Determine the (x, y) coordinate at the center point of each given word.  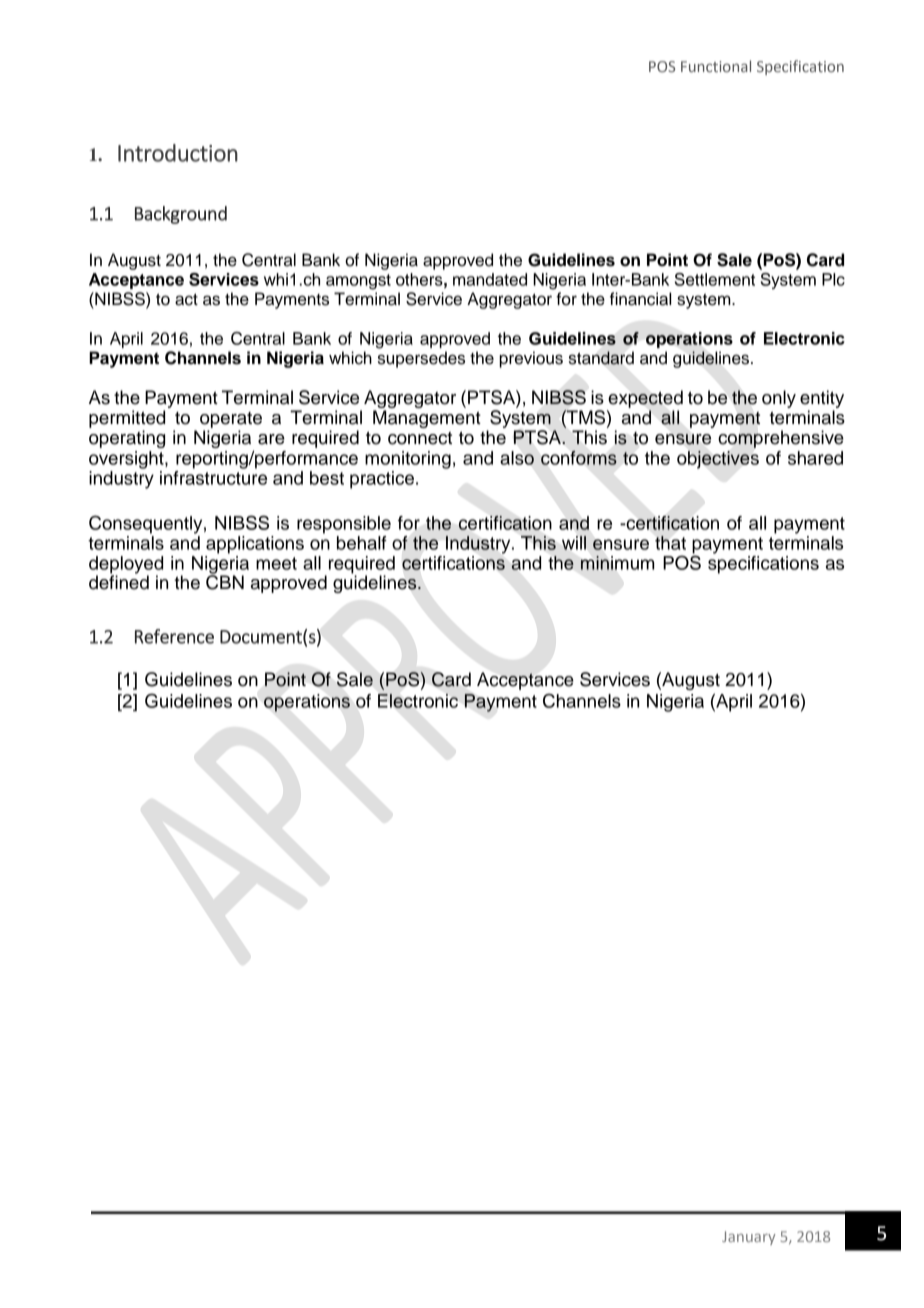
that (670, 543)
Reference (174, 636)
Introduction (178, 153)
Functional (716, 66)
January (749, 1238)
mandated (490, 279)
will (574, 543)
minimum (617, 563)
